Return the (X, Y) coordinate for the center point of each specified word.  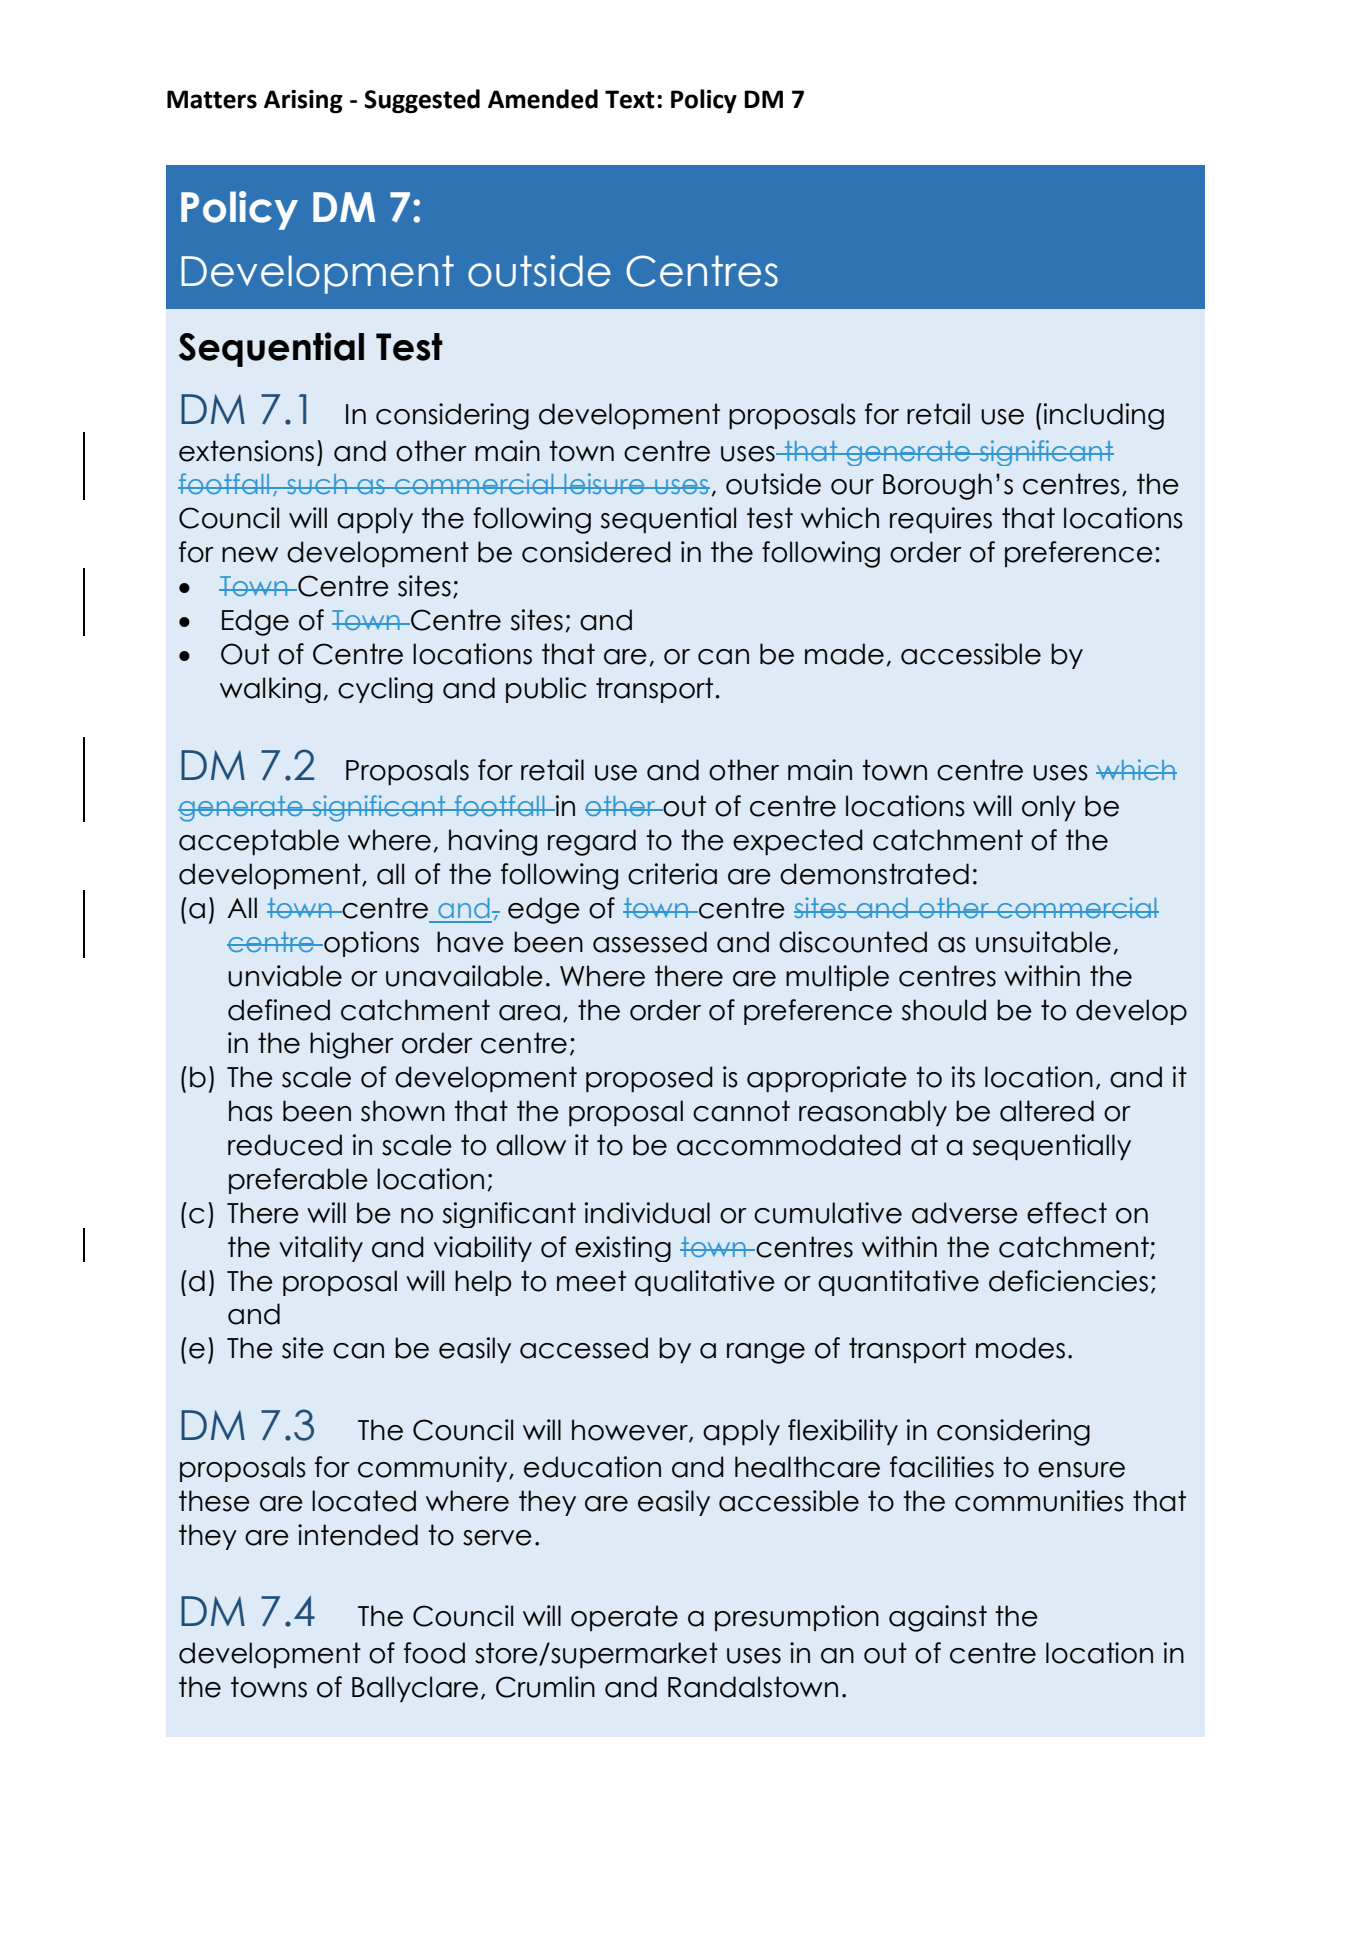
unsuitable (1043, 942)
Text (630, 99)
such (317, 484)
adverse (965, 1213)
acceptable (259, 842)
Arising (303, 101)
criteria (672, 874)
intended (358, 1535)
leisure (604, 483)
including (1104, 416)
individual (647, 1213)
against (938, 1618)
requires (941, 520)
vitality (321, 1249)
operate (624, 1618)
